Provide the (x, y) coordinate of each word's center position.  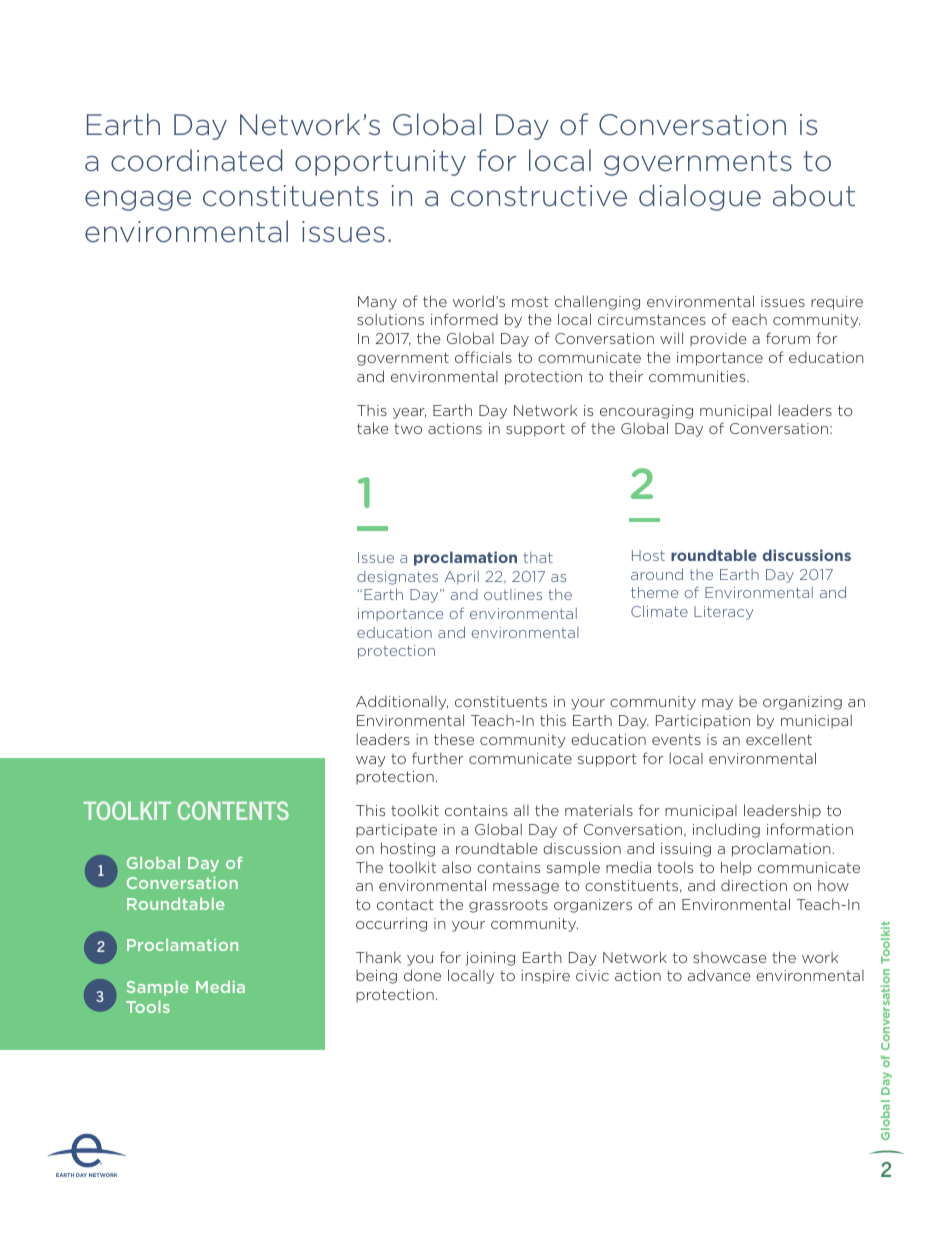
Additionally (402, 702)
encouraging (646, 412)
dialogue (700, 197)
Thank (378, 957)
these (454, 739)
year (409, 413)
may (717, 704)
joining (490, 959)
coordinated (196, 160)
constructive (539, 196)
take (373, 428)
